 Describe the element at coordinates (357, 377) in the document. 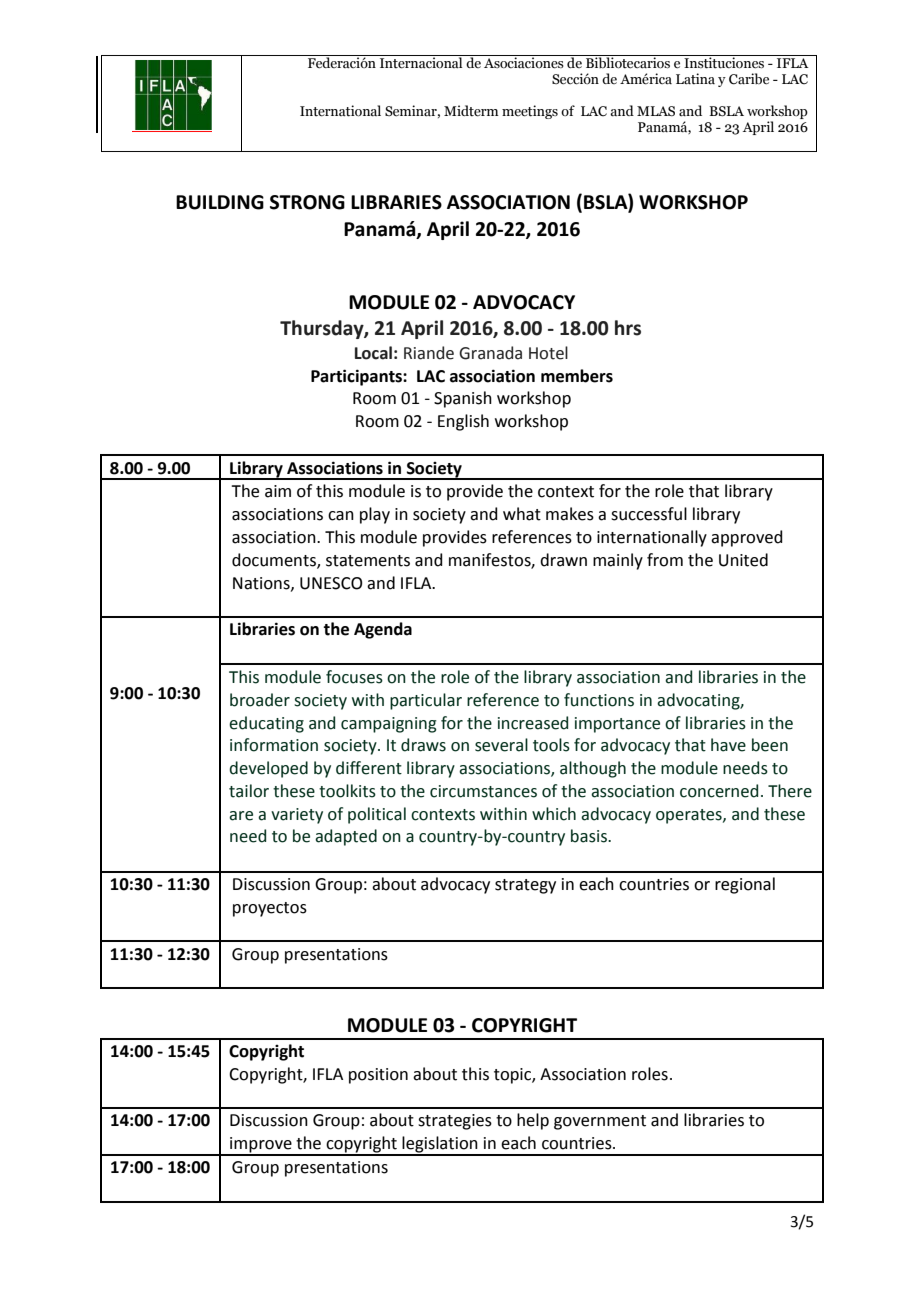

I see `Participants` at that location.
